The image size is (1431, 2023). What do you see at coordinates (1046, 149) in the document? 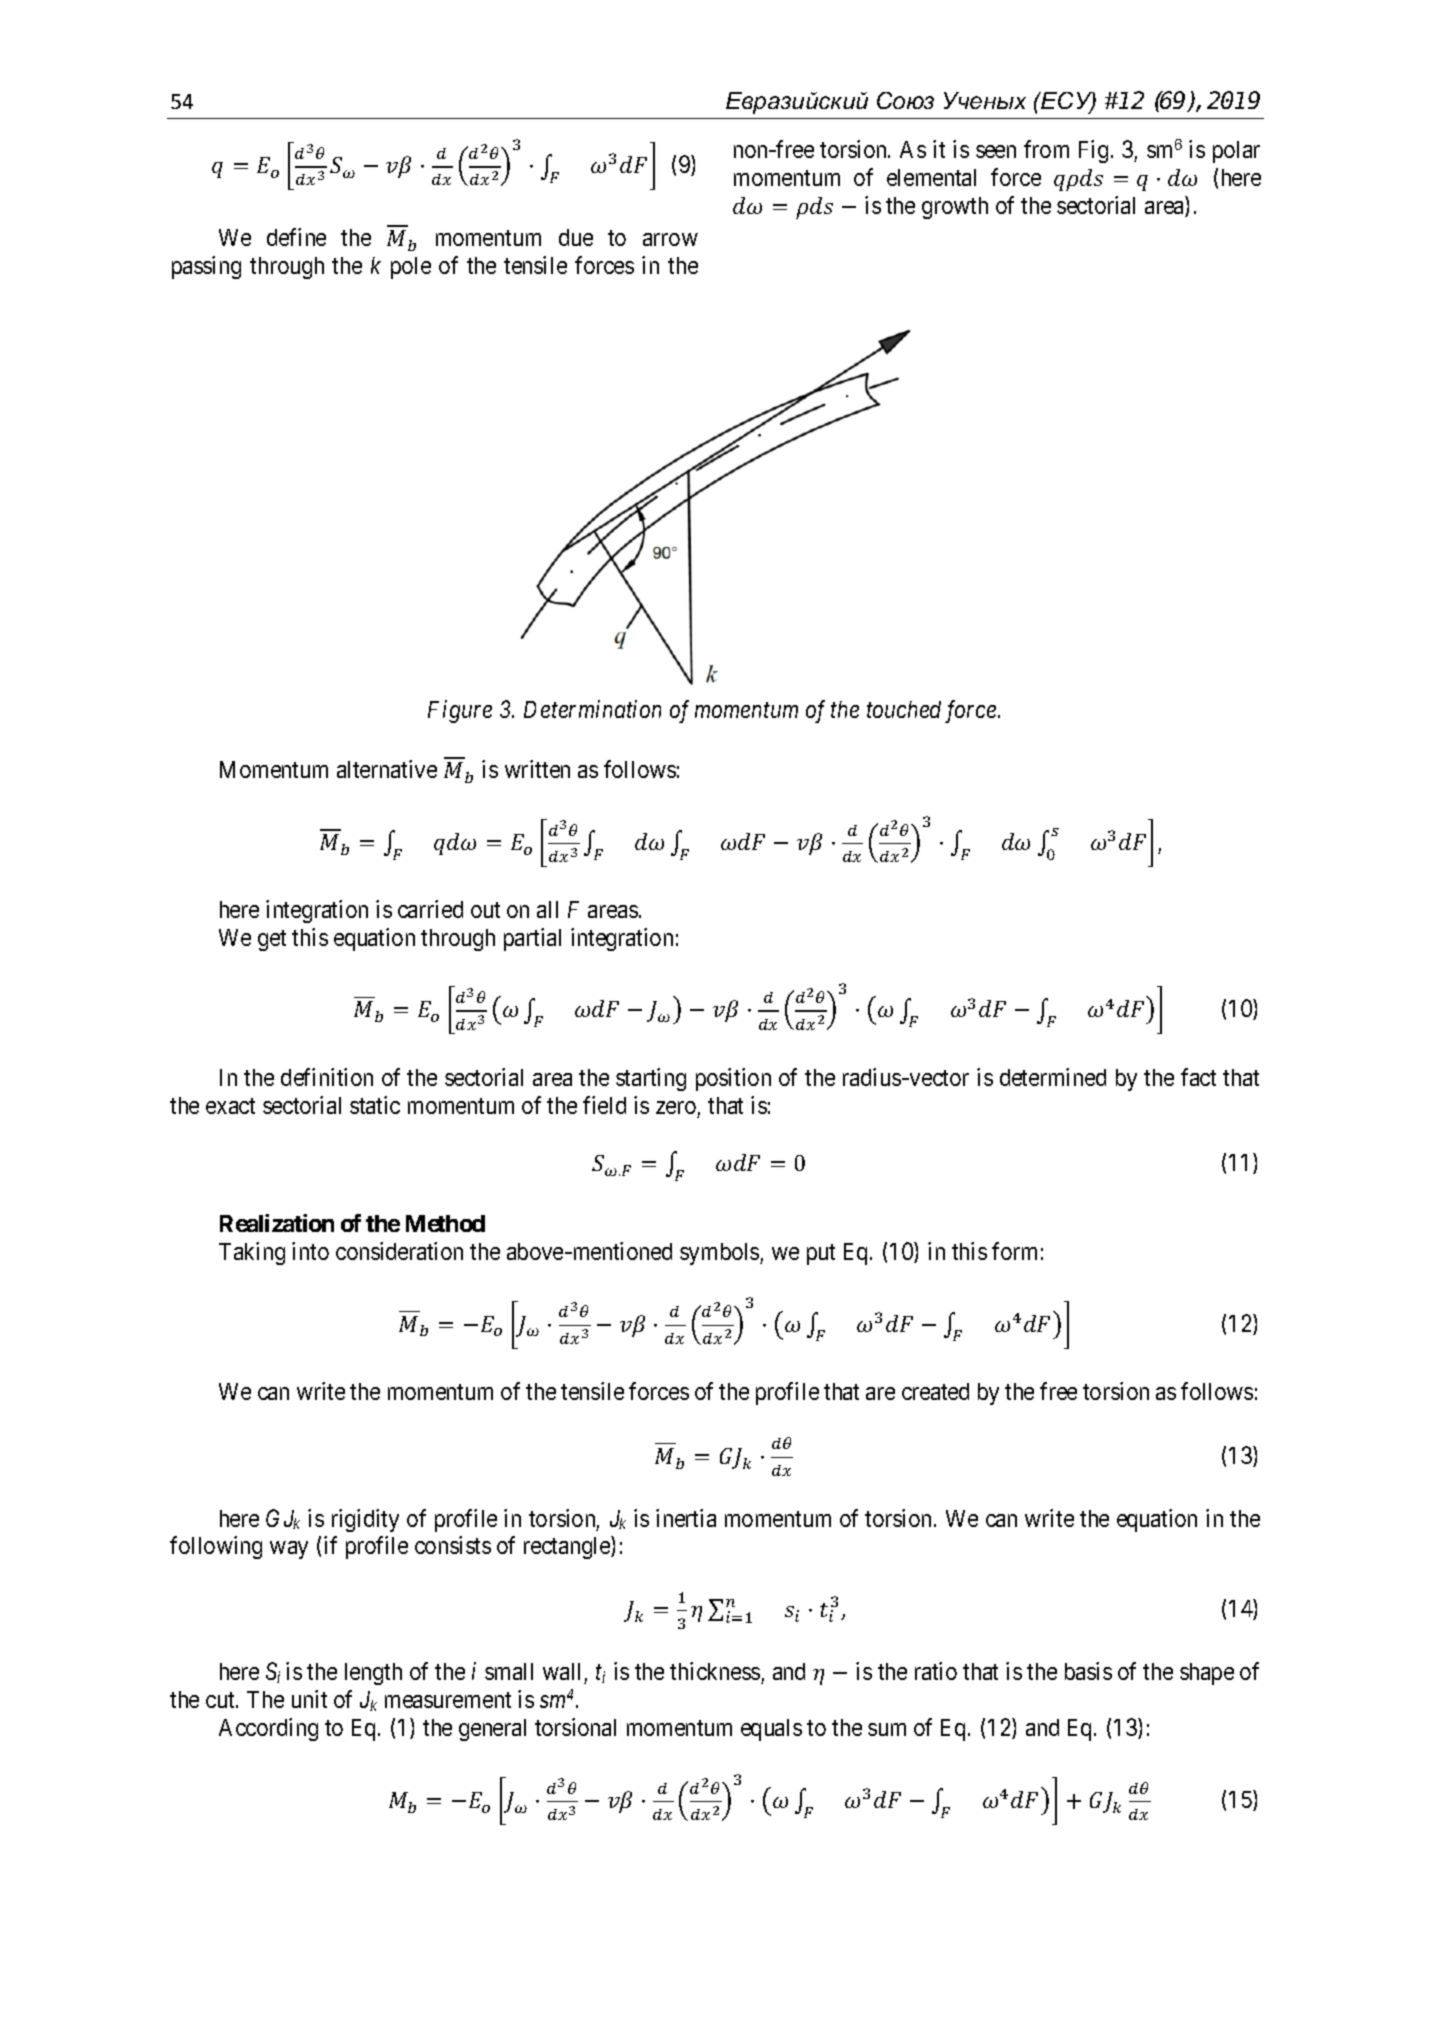
I see `from` at bounding box center [1046, 149].
